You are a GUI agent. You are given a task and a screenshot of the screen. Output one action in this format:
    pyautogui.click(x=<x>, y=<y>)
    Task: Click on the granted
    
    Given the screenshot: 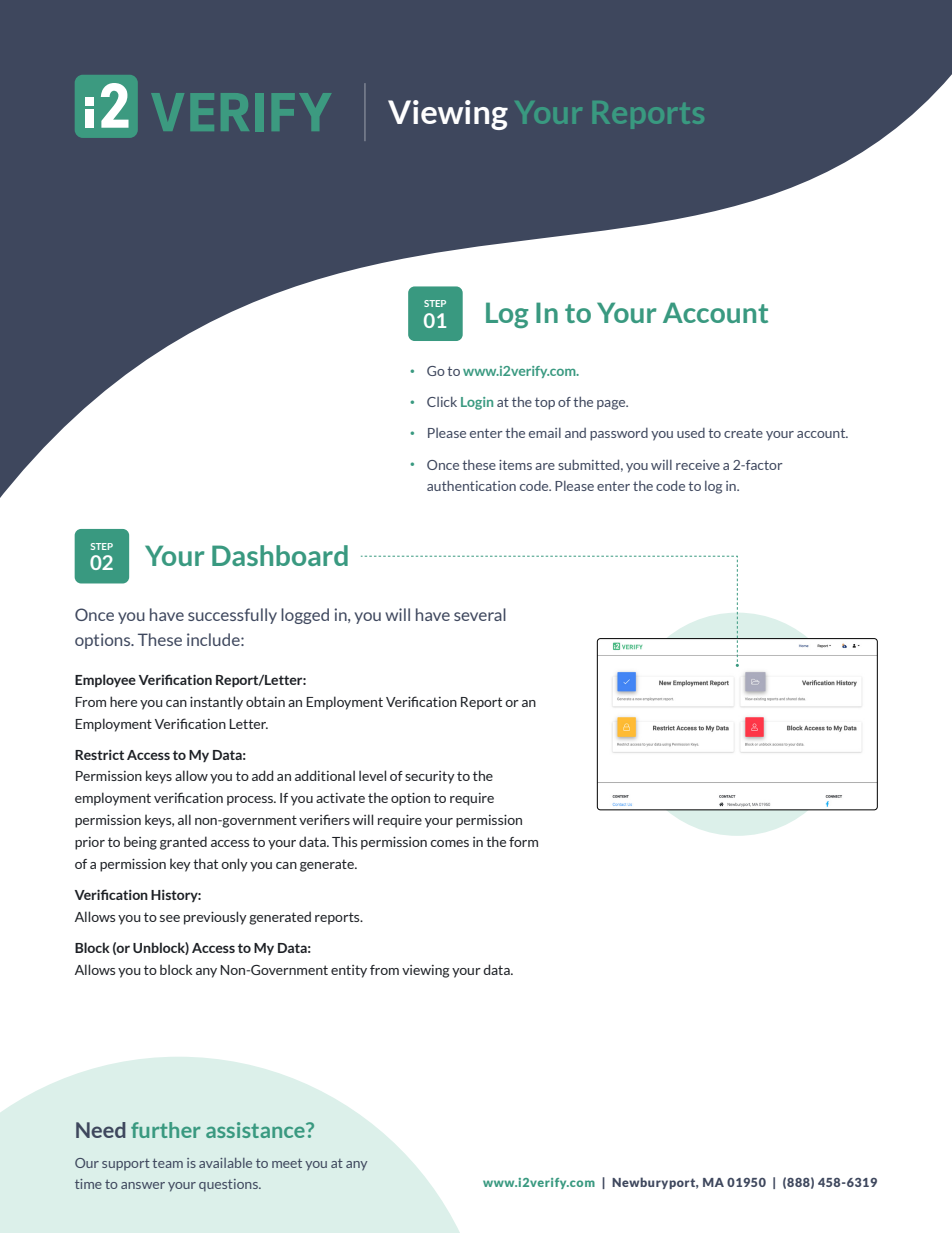 What is the action you would take?
    pyautogui.click(x=183, y=843)
